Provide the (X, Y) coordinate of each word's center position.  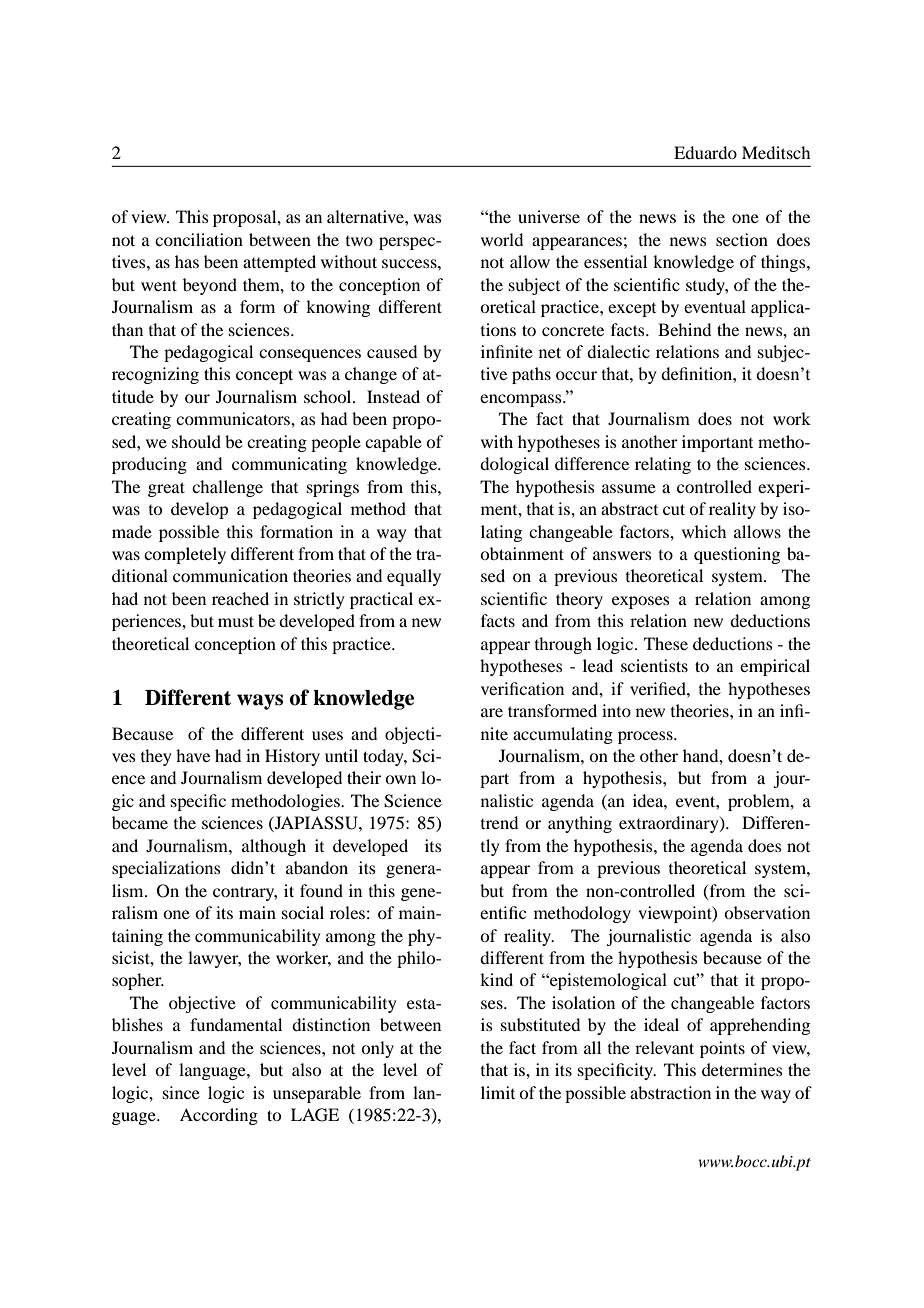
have (193, 755)
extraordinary (670, 824)
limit (498, 1092)
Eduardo (705, 152)
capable (393, 443)
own (400, 779)
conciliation (199, 239)
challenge (227, 488)
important (717, 443)
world (502, 239)
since (181, 1092)
